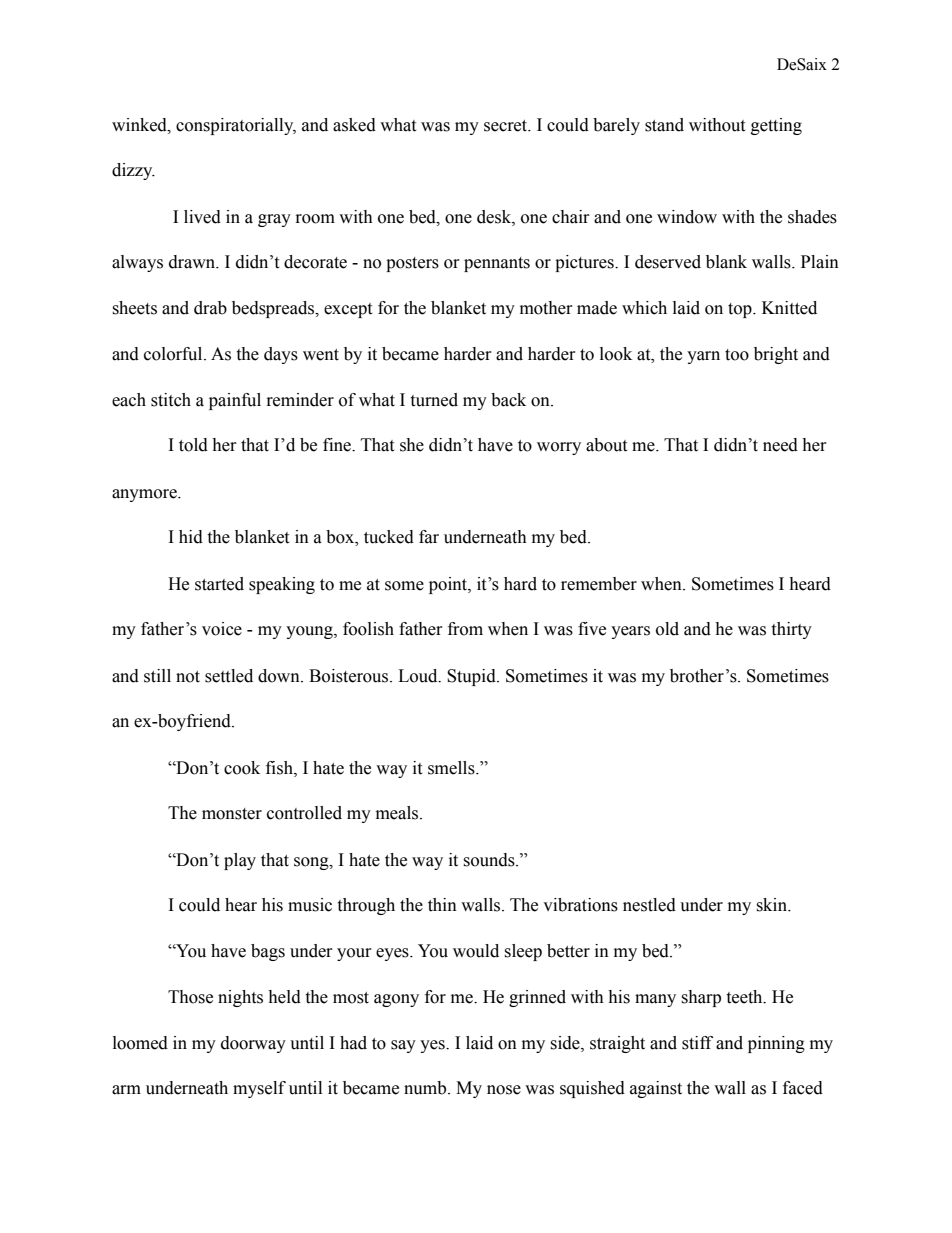 The height and width of the screenshot is (1233, 952). Describe the element at coordinates (253, 1044) in the screenshot. I see `doorway` at that location.
